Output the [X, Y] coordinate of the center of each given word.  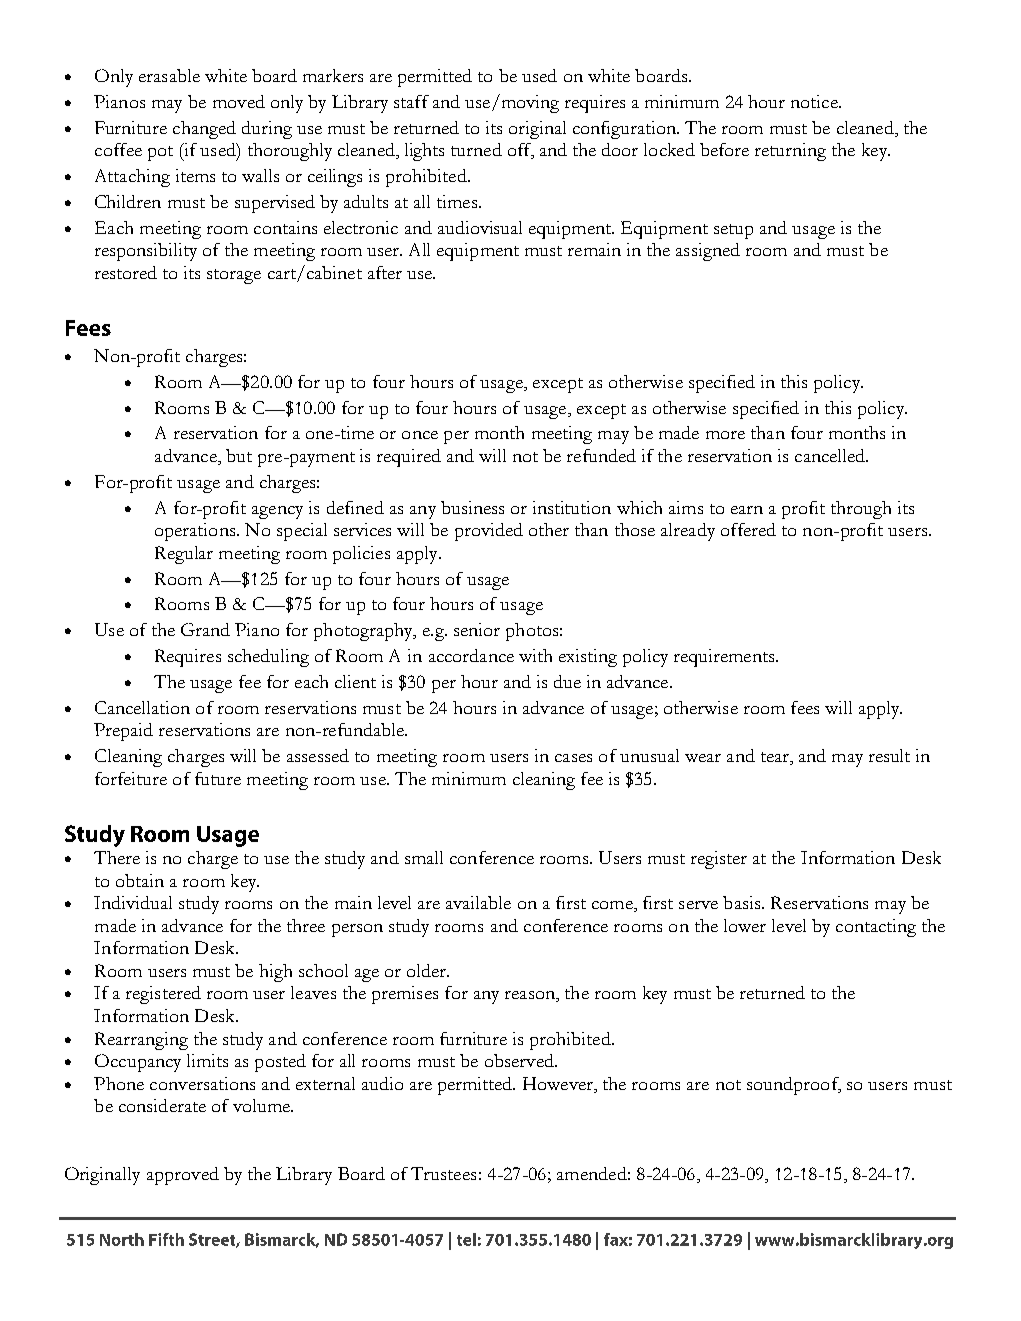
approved [183, 1176]
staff [411, 101]
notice [815, 101]
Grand [205, 629]
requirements [724, 658]
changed [204, 130]
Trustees [443, 1173]
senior [477, 629]
